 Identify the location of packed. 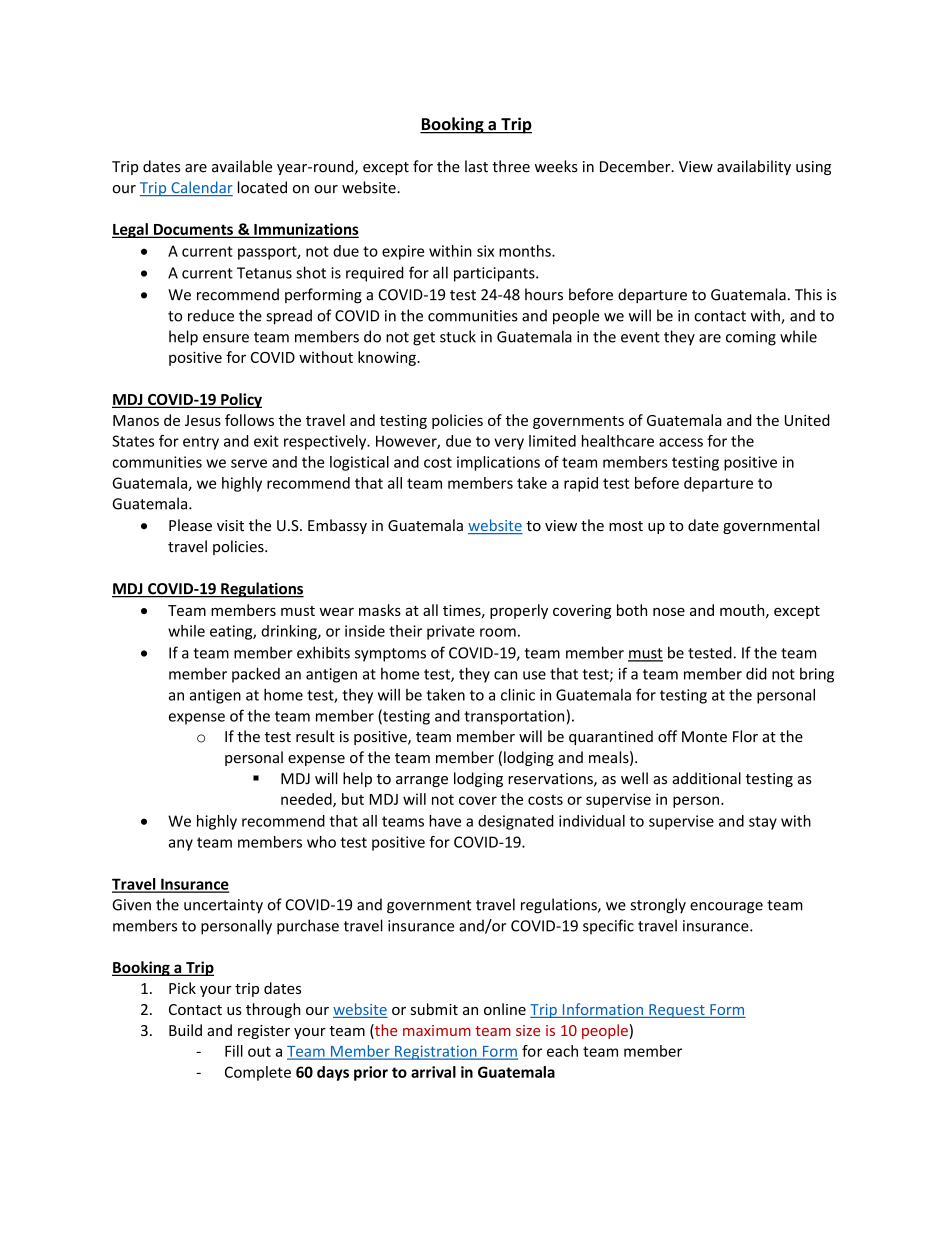
(256, 675).
